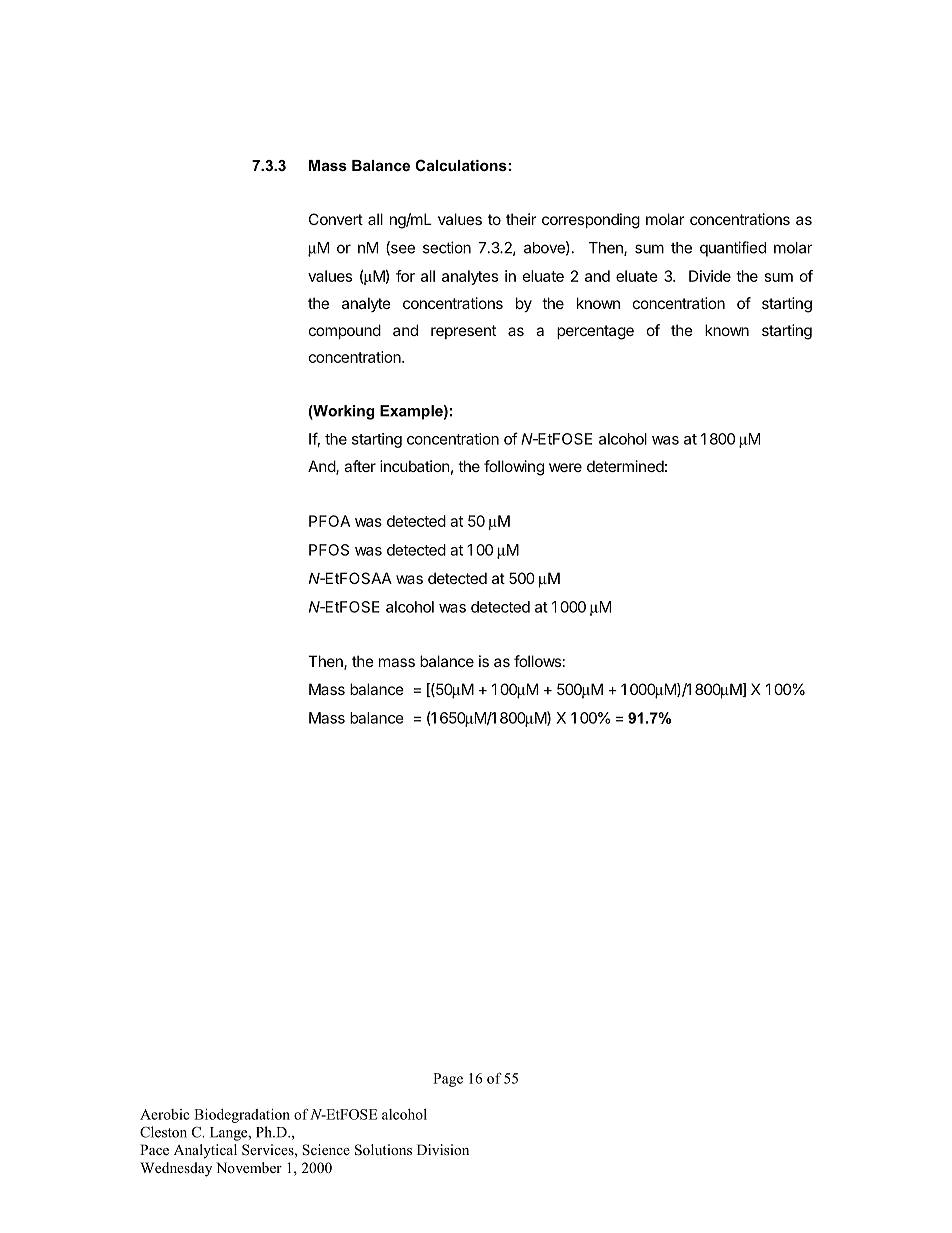  Describe the element at coordinates (336, 219) in the document. I see `Convert` at that location.
